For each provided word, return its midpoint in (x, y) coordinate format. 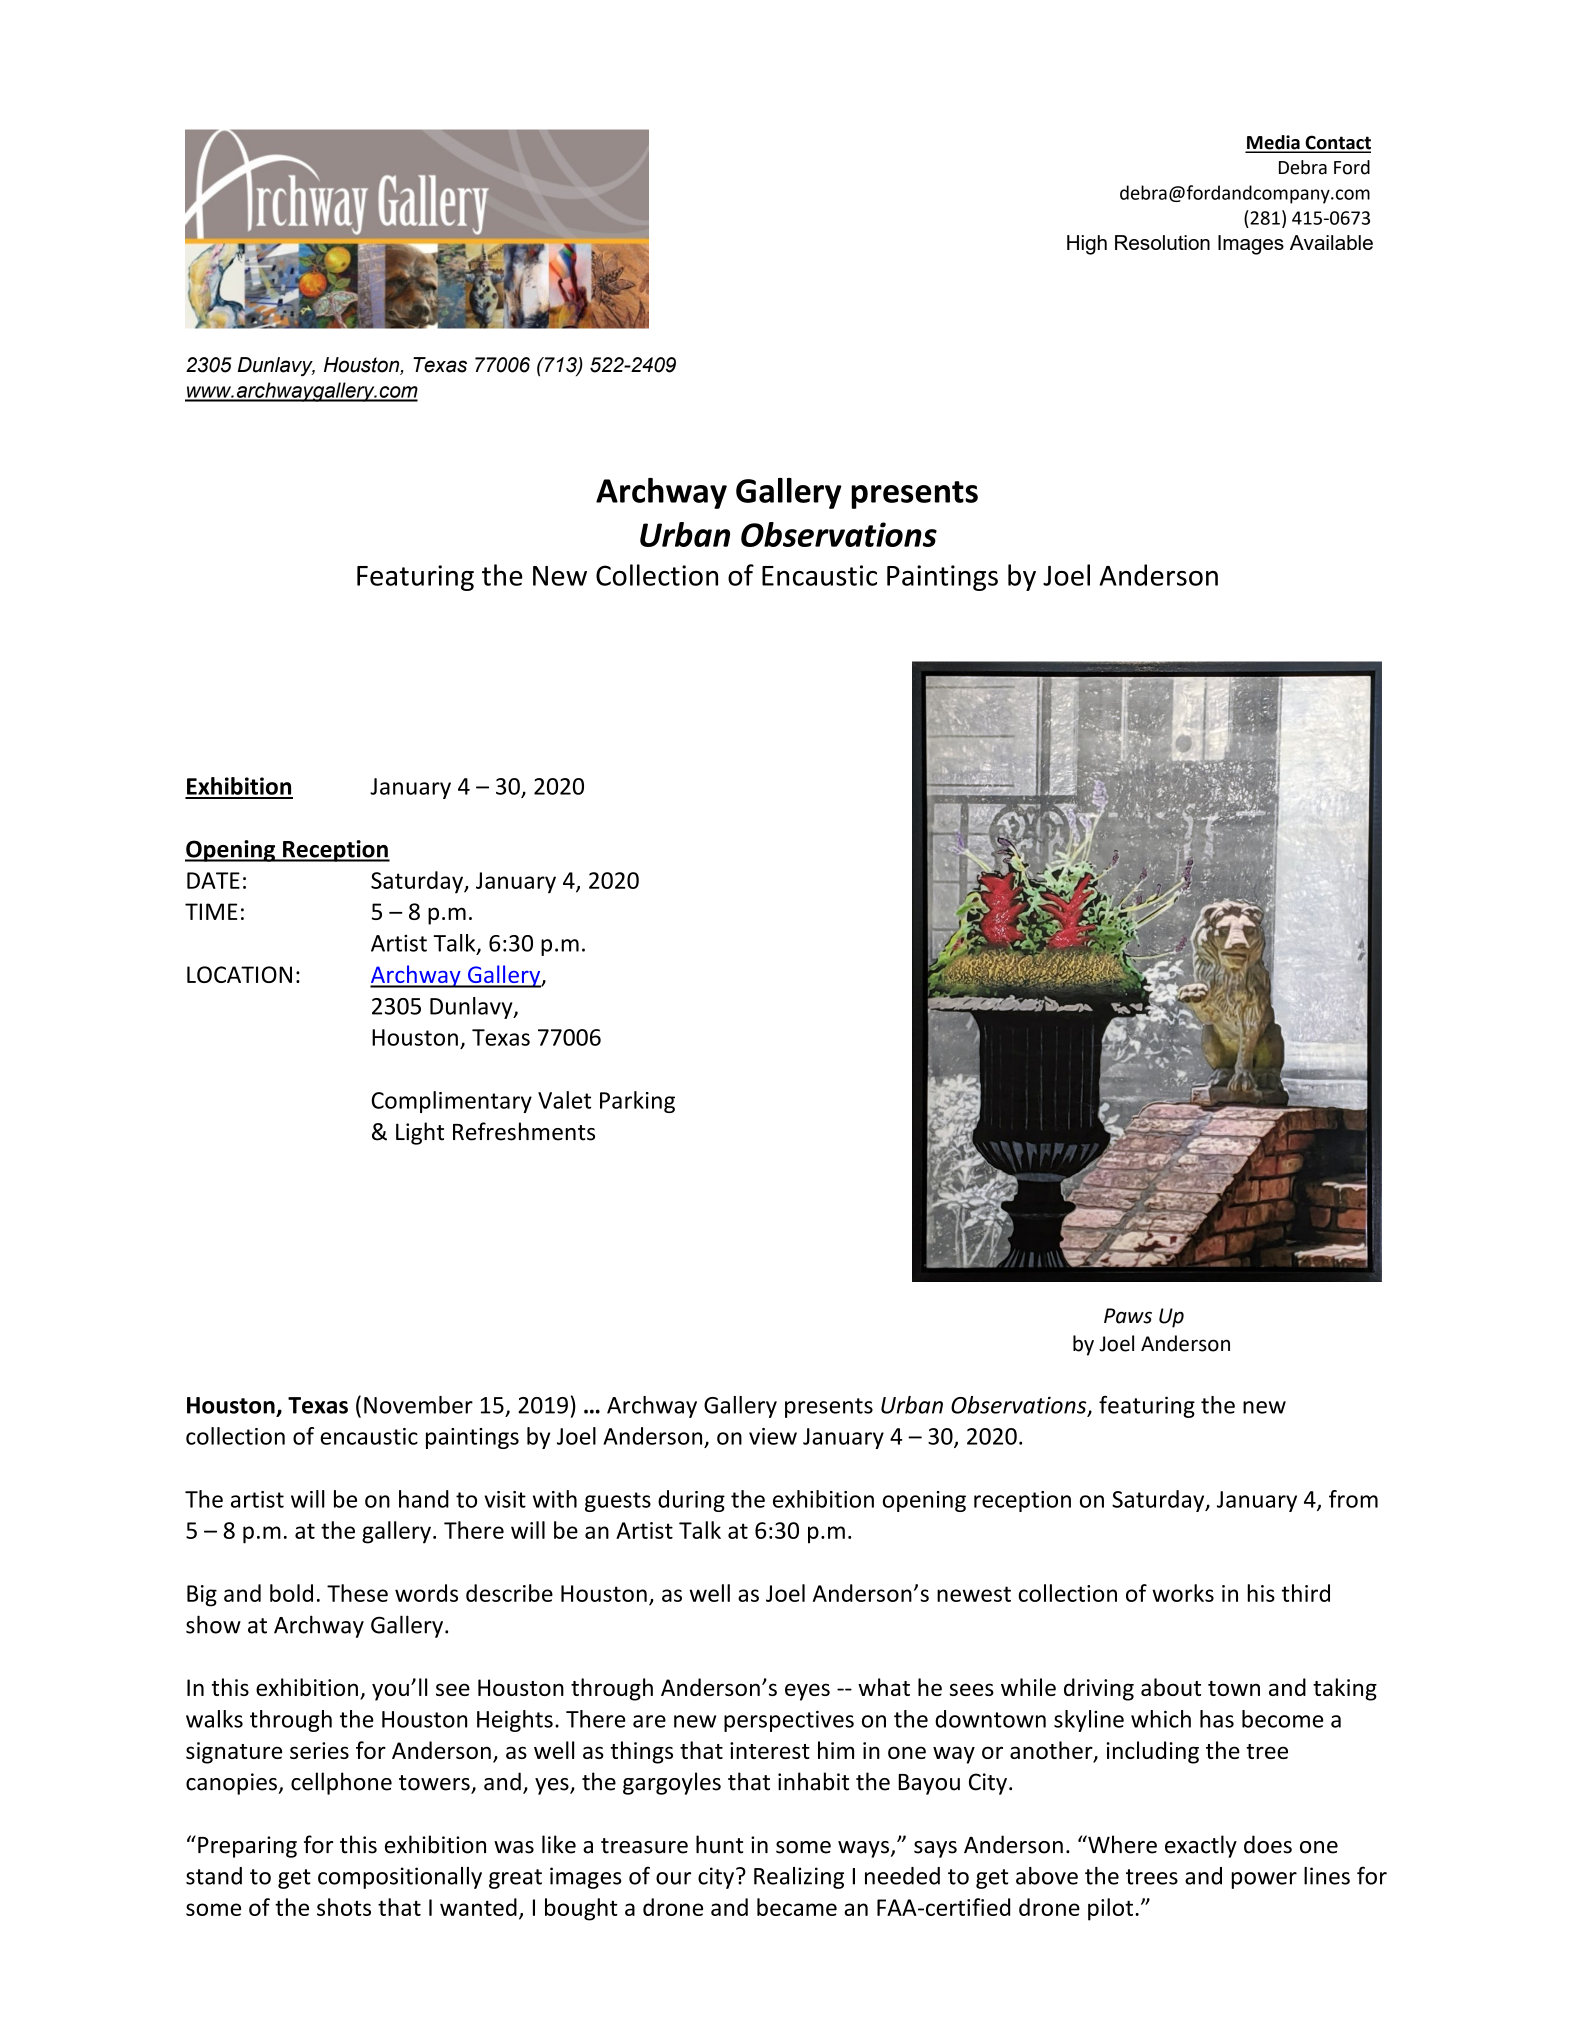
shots (344, 1907)
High (1087, 245)
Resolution (1162, 242)
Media (1273, 143)
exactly (1201, 1846)
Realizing (799, 1878)
